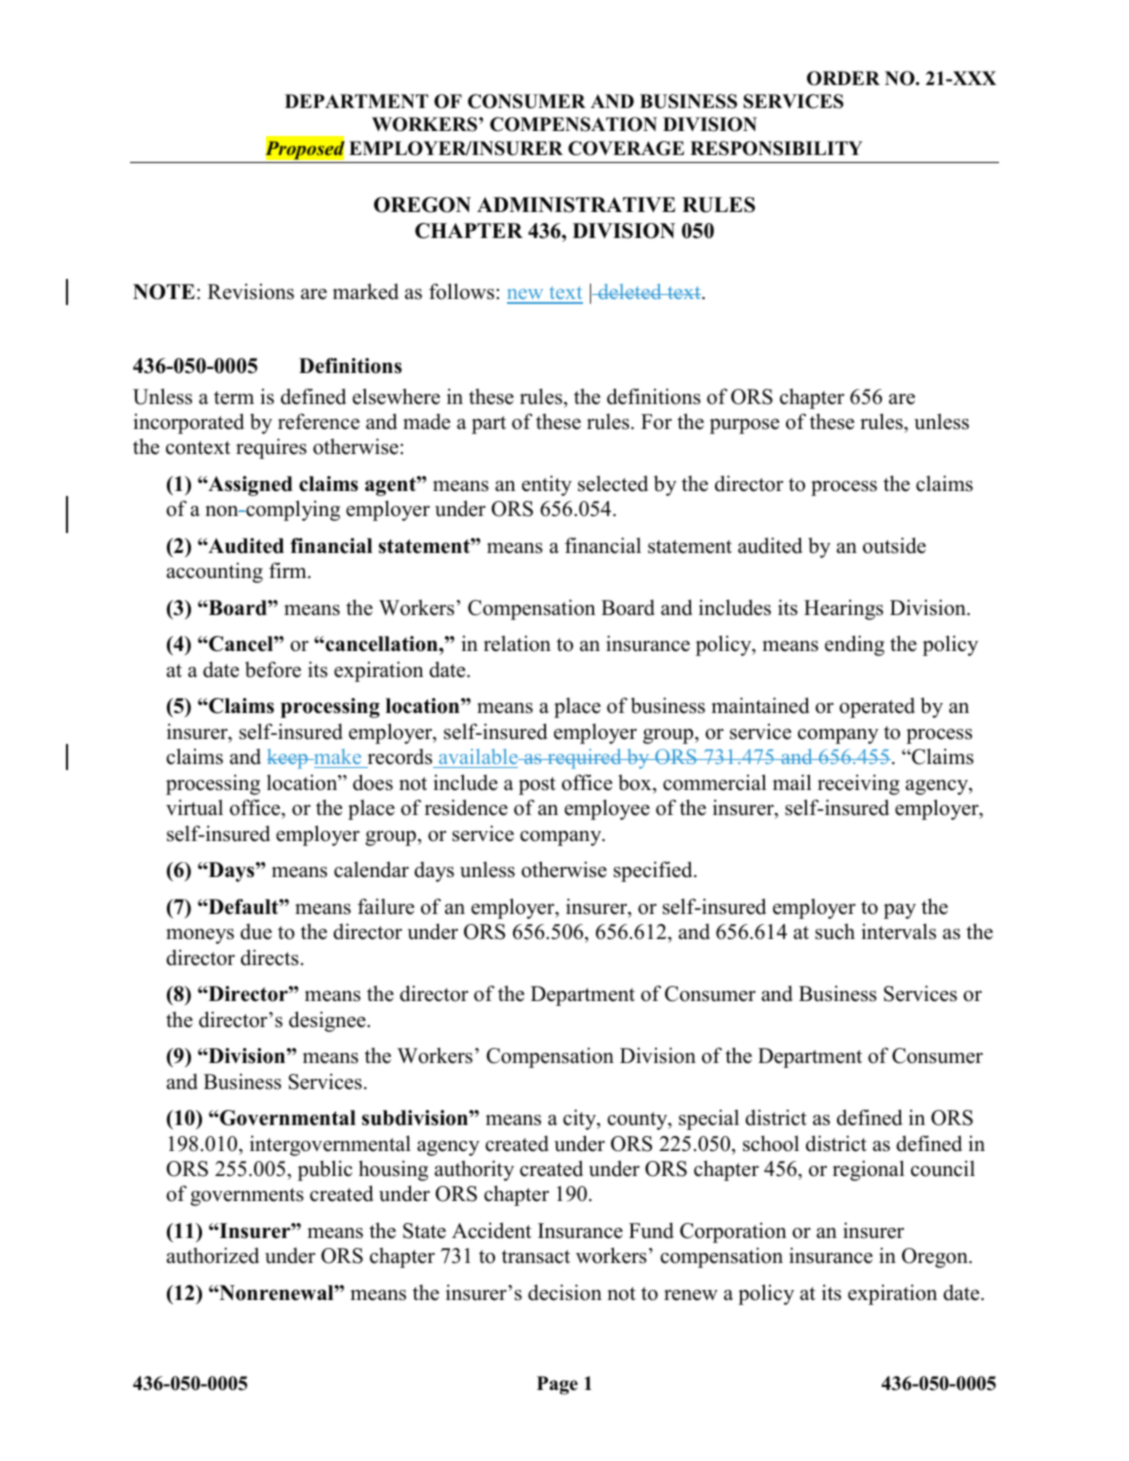 The height and width of the screenshot is (1461, 1129). I want to click on COVERAGE, so click(626, 148).
